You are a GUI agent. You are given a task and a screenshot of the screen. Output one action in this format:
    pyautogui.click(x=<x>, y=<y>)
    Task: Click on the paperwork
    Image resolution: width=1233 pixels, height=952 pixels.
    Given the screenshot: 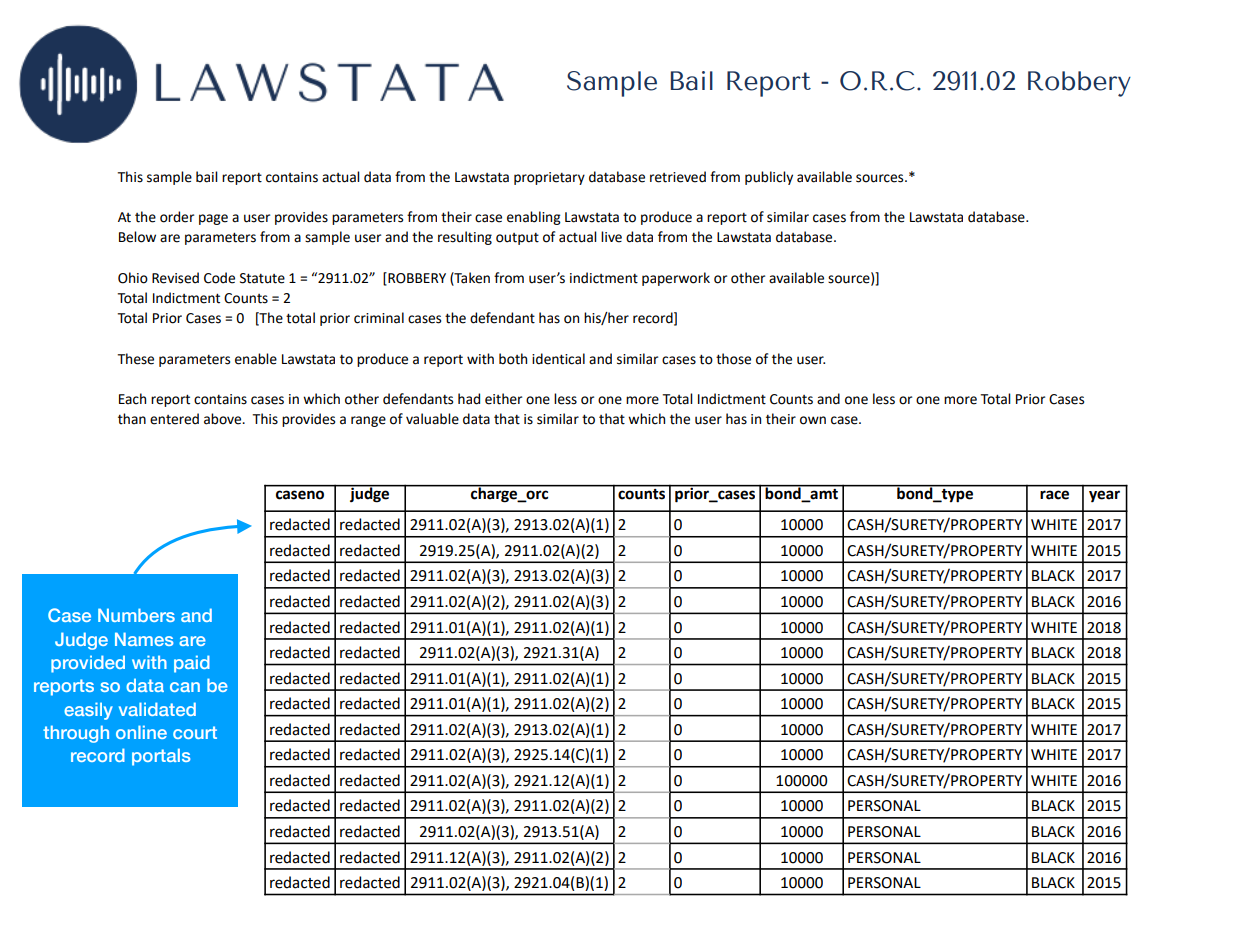 What is the action you would take?
    pyautogui.click(x=676, y=279)
